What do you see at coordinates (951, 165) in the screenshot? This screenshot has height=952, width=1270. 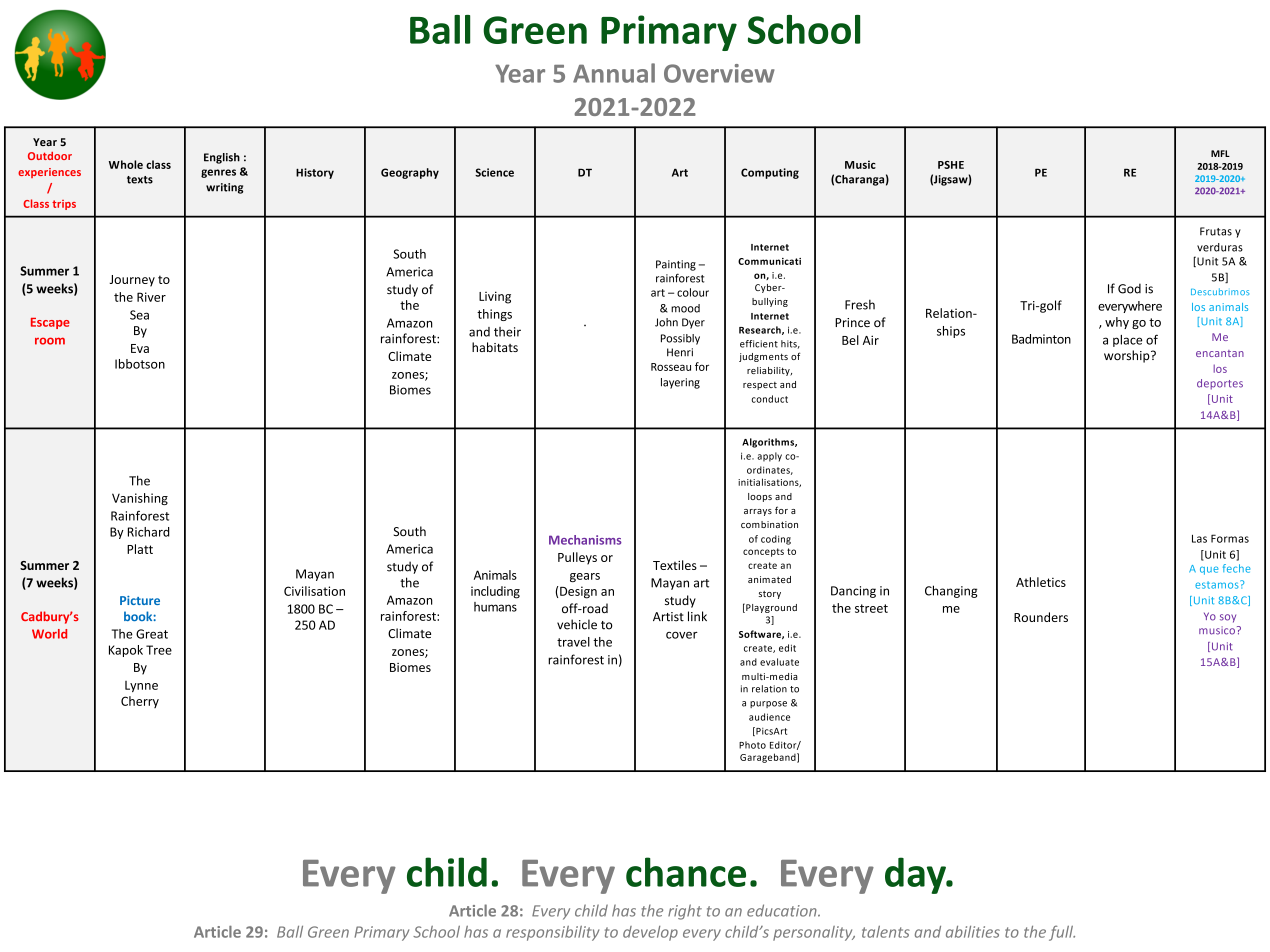 I see `PSHE` at bounding box center [951, 165].
